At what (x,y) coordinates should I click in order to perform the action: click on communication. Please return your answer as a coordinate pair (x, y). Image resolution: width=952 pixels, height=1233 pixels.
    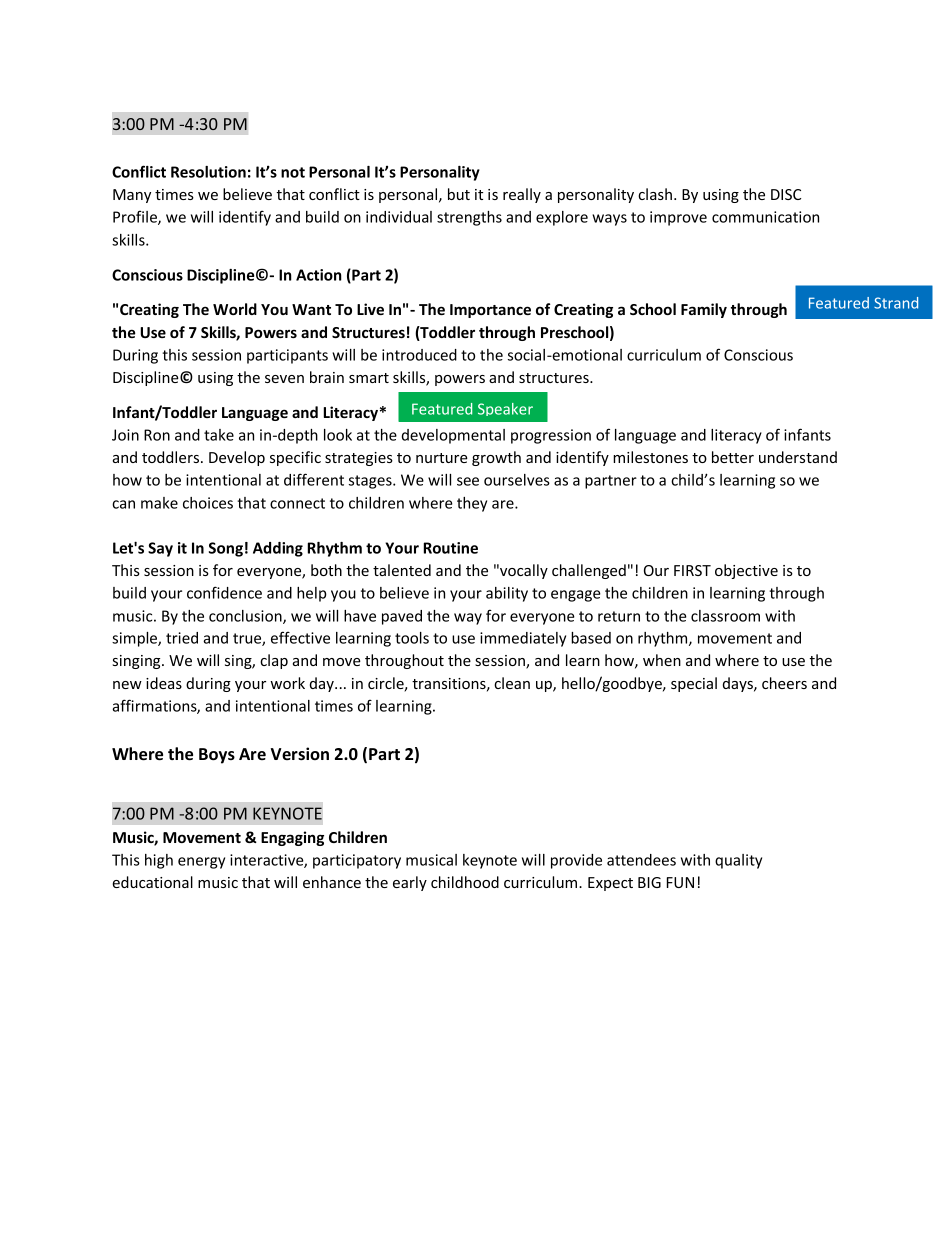
    Looking at the image, I should click on (765, 217).
